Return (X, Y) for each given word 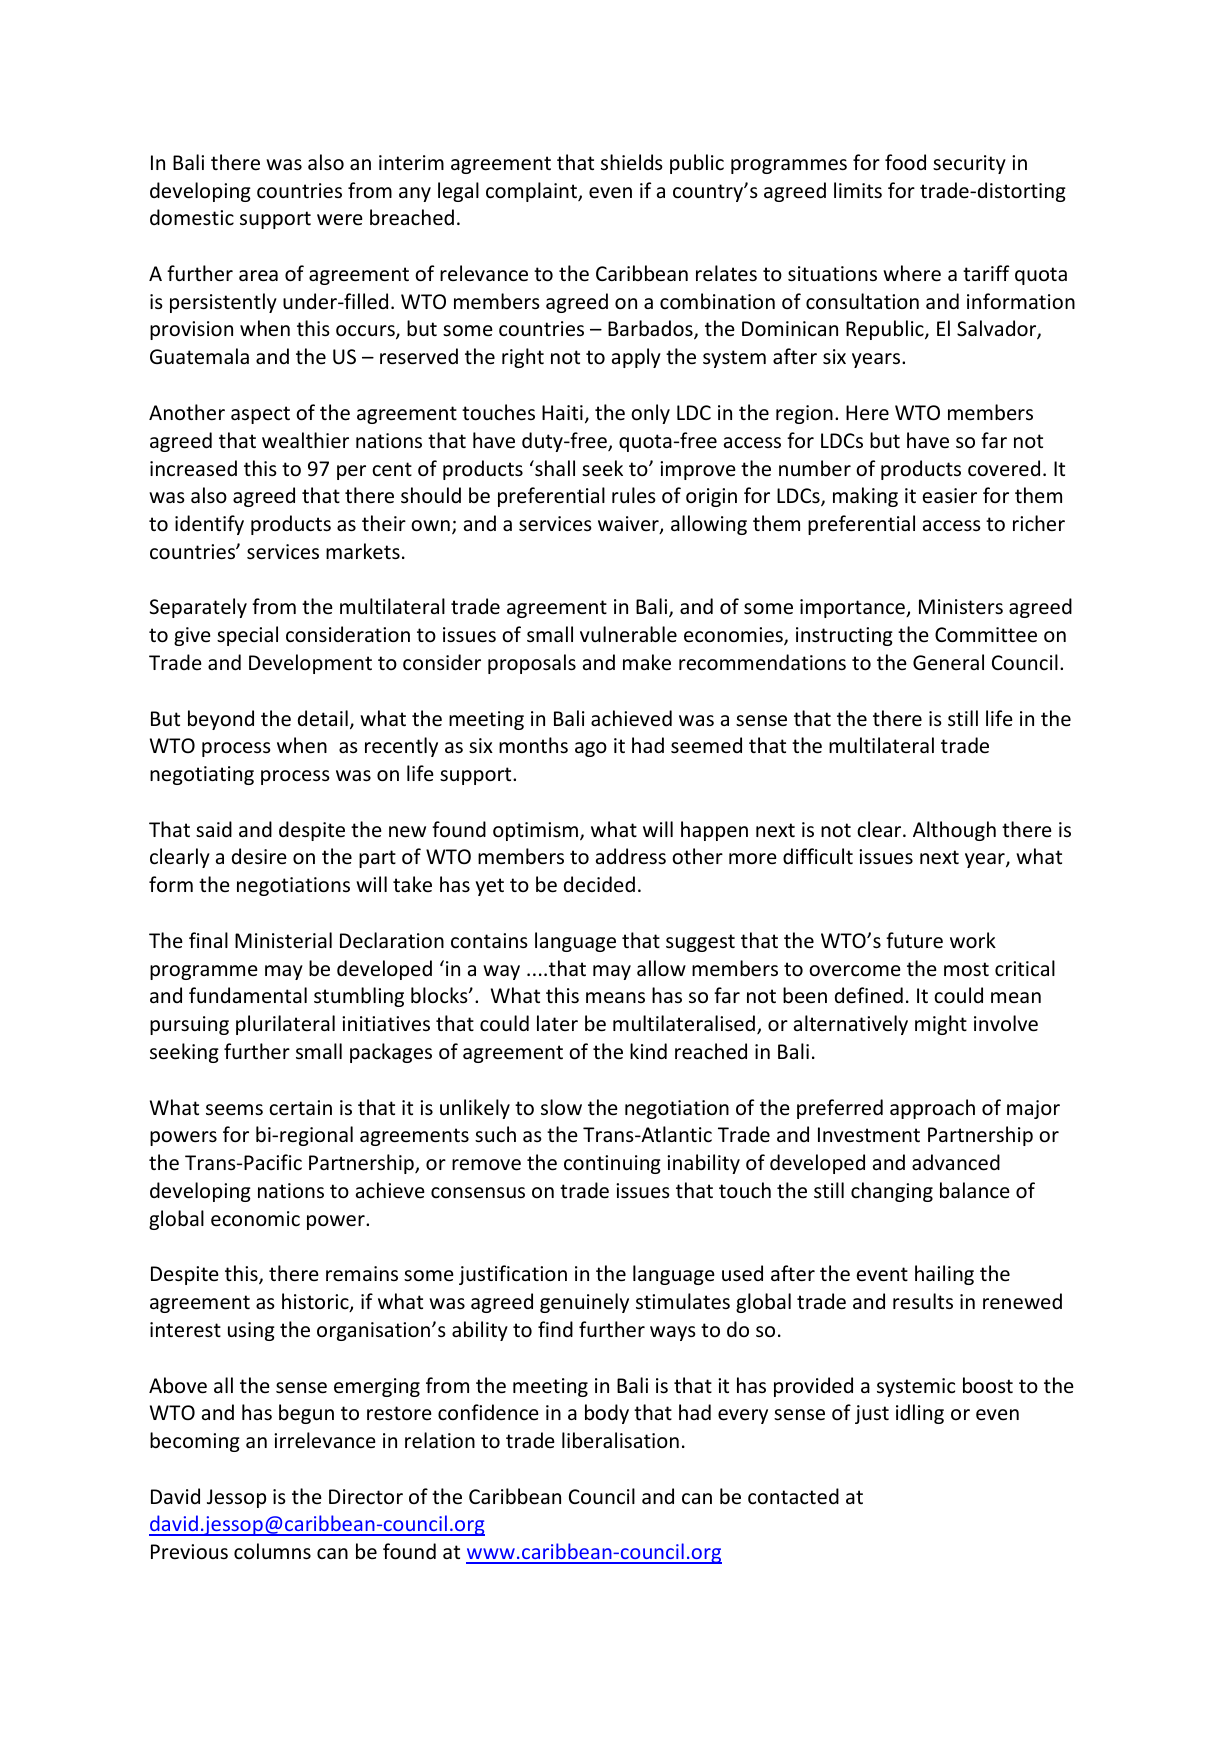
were (340, 220)
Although (954, 831)
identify (209, 525)
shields (632, 162)
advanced (956, 1162)
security (969, 164)
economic (255, 1219)
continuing (612, 1164)
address (631, 856)
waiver (629, 525)
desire (259, 856)
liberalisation (620, 1440)
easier (950, 496)
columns (272, 1551)
